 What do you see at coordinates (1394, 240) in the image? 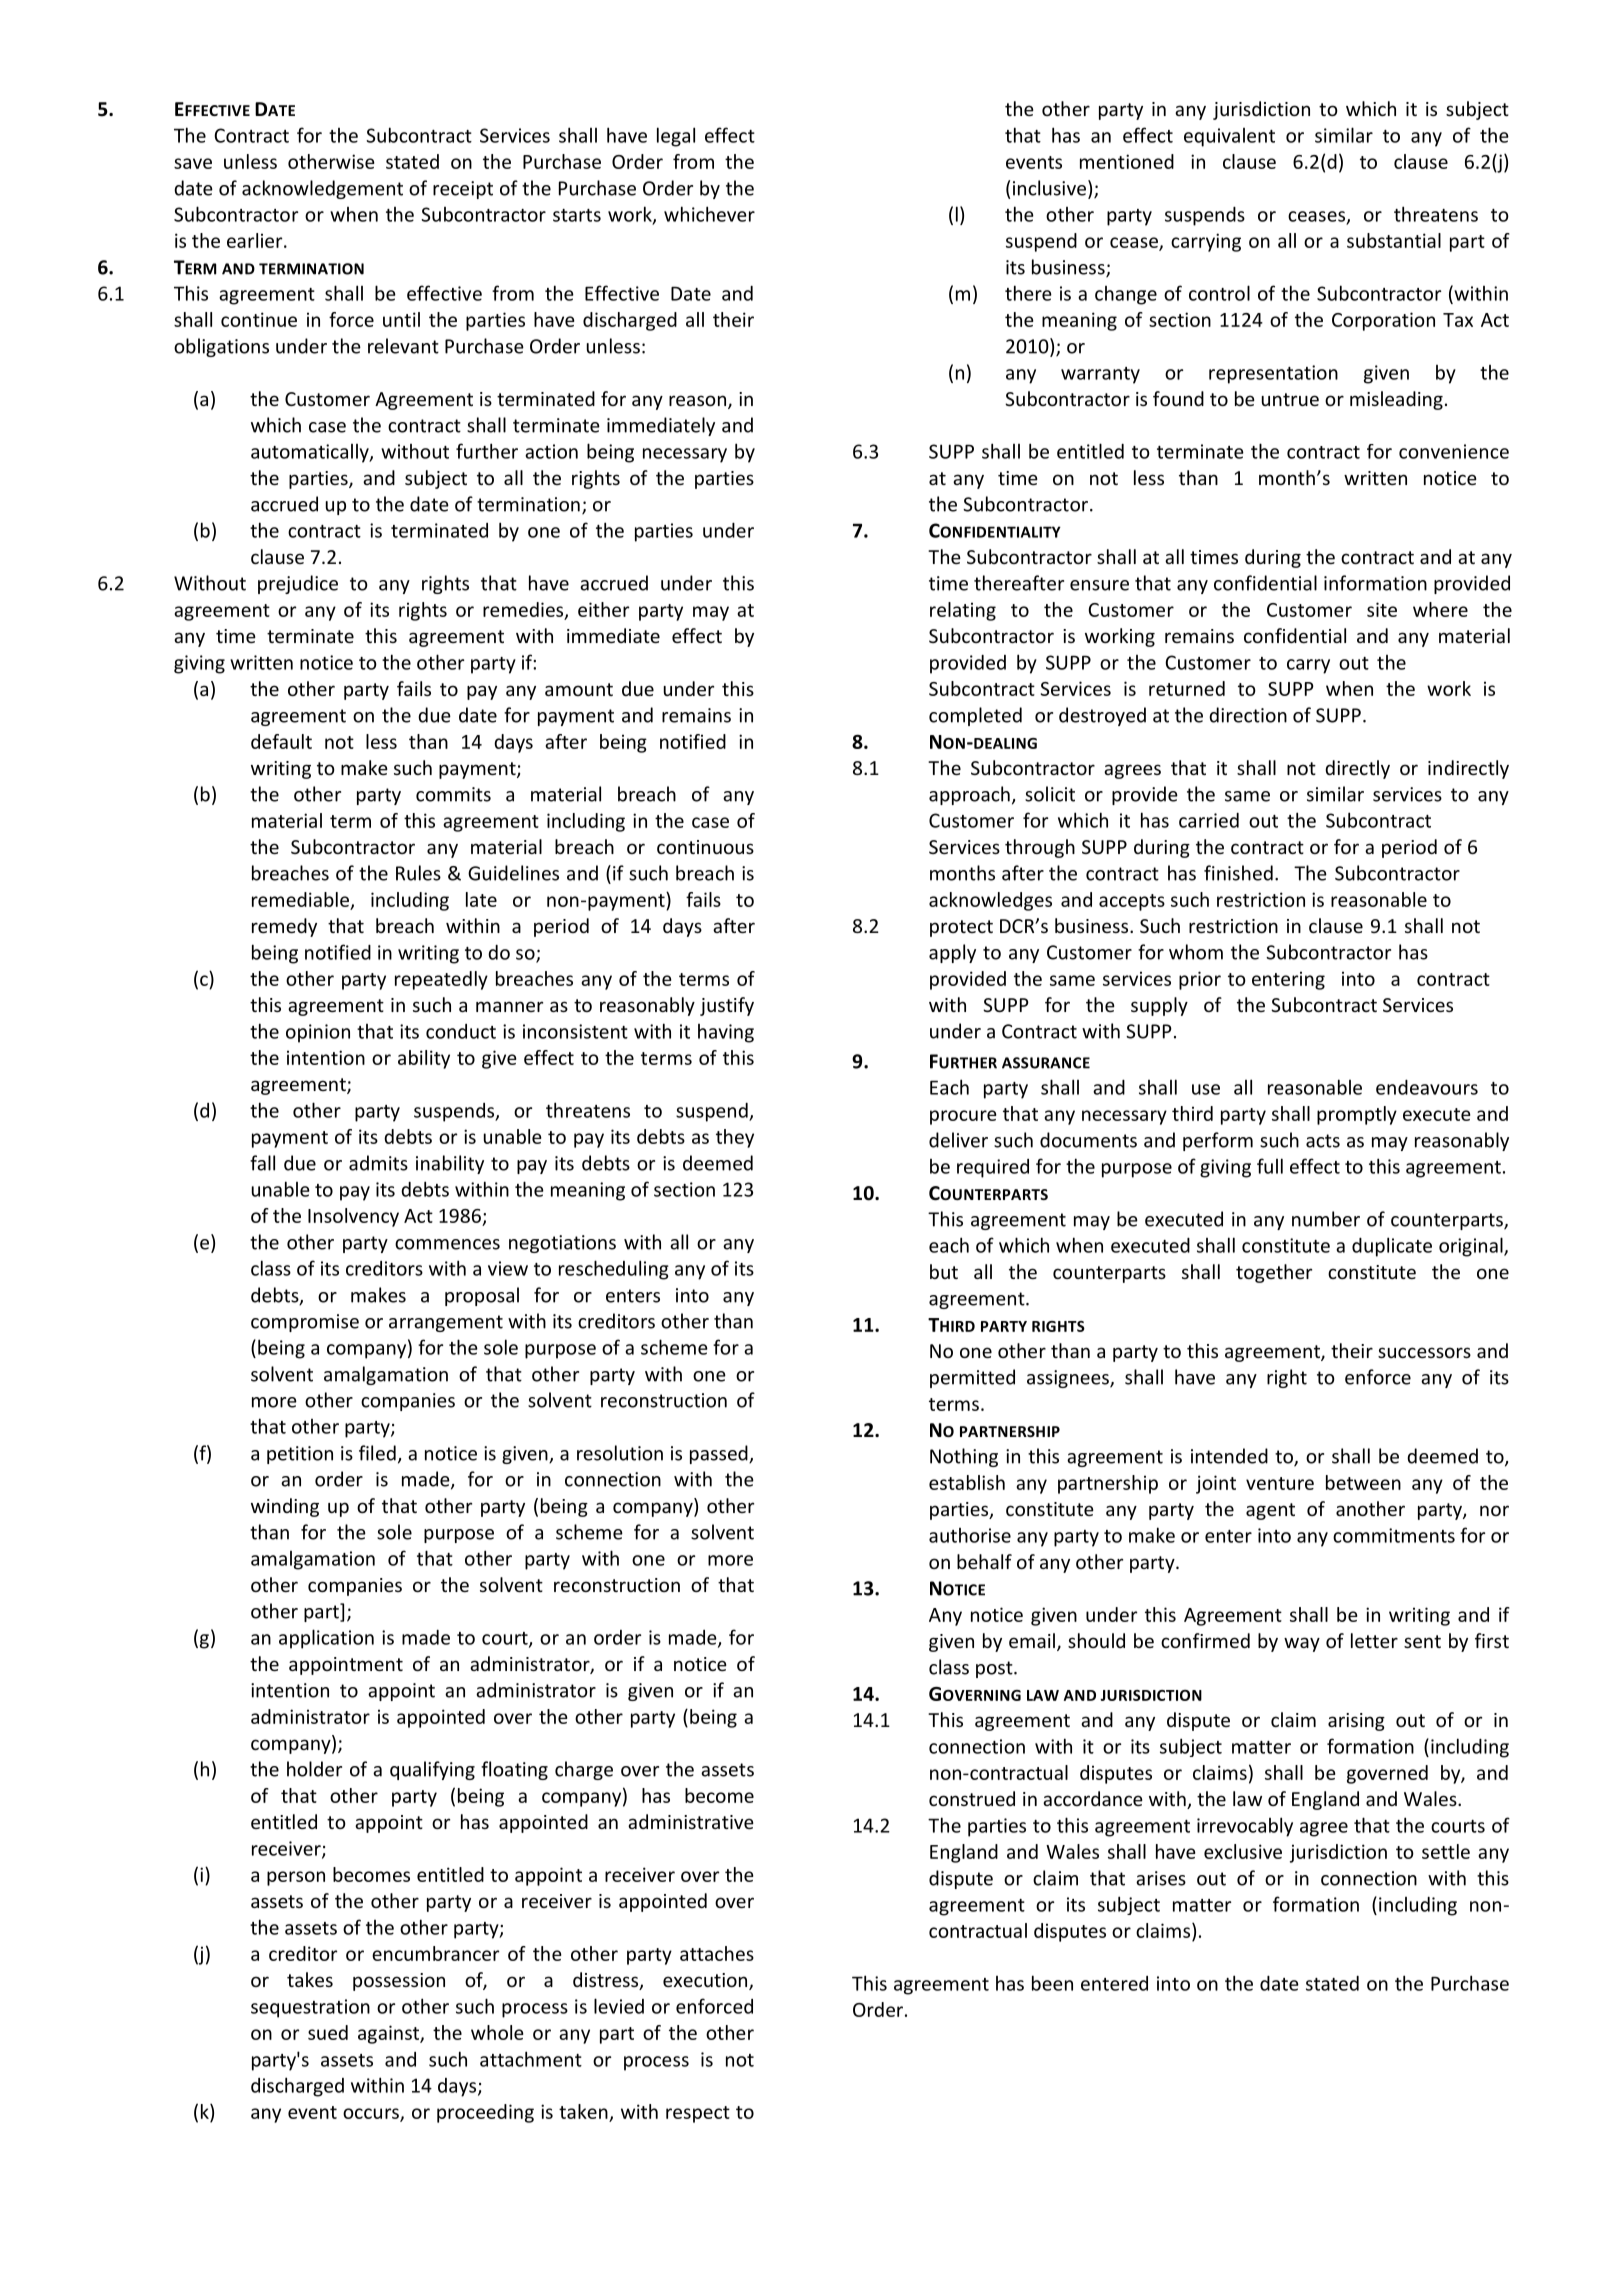
I see `substantial` at bounding box center [1394, 240].
